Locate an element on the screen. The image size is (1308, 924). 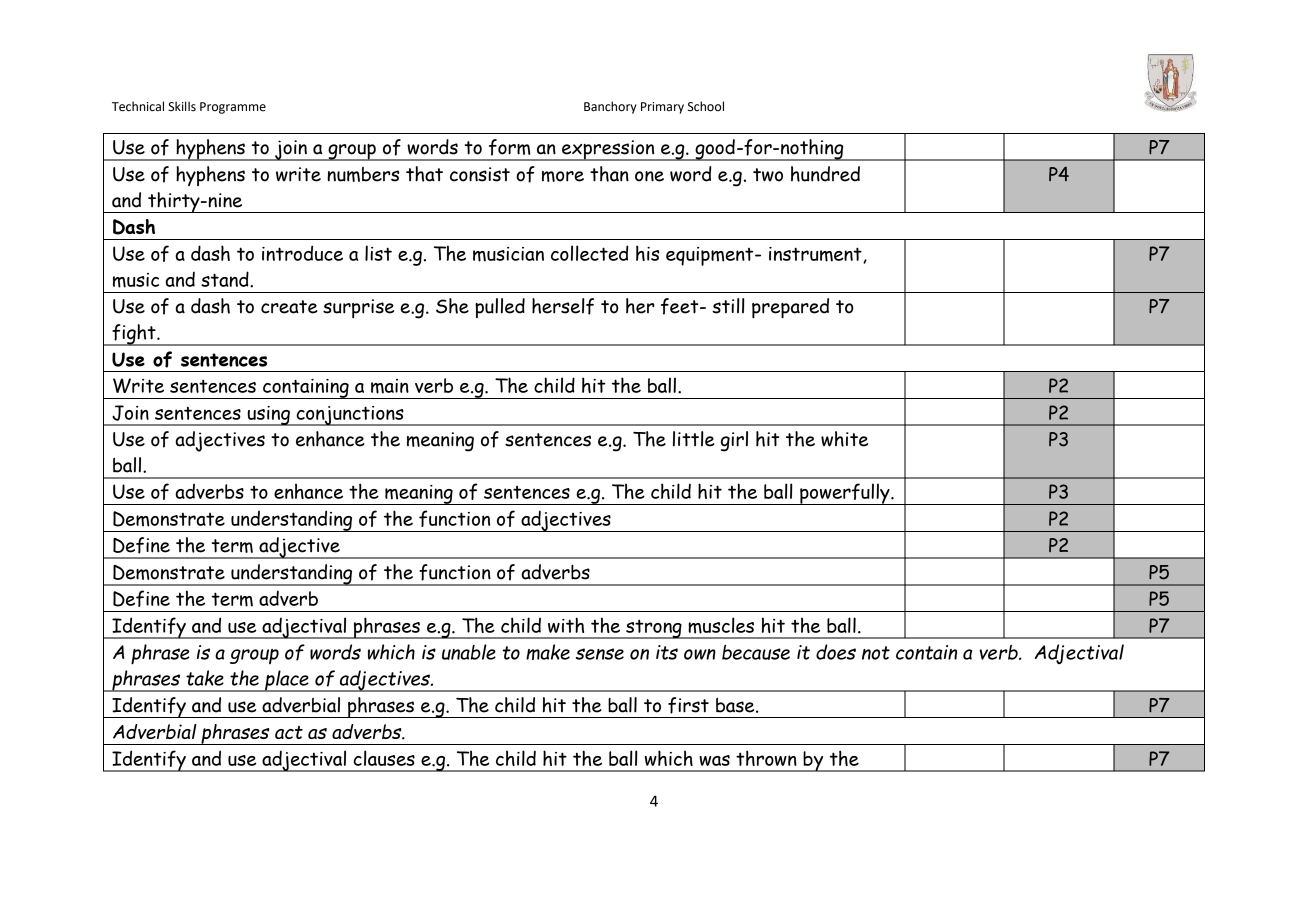
act is located at coordinates (289, 732).
